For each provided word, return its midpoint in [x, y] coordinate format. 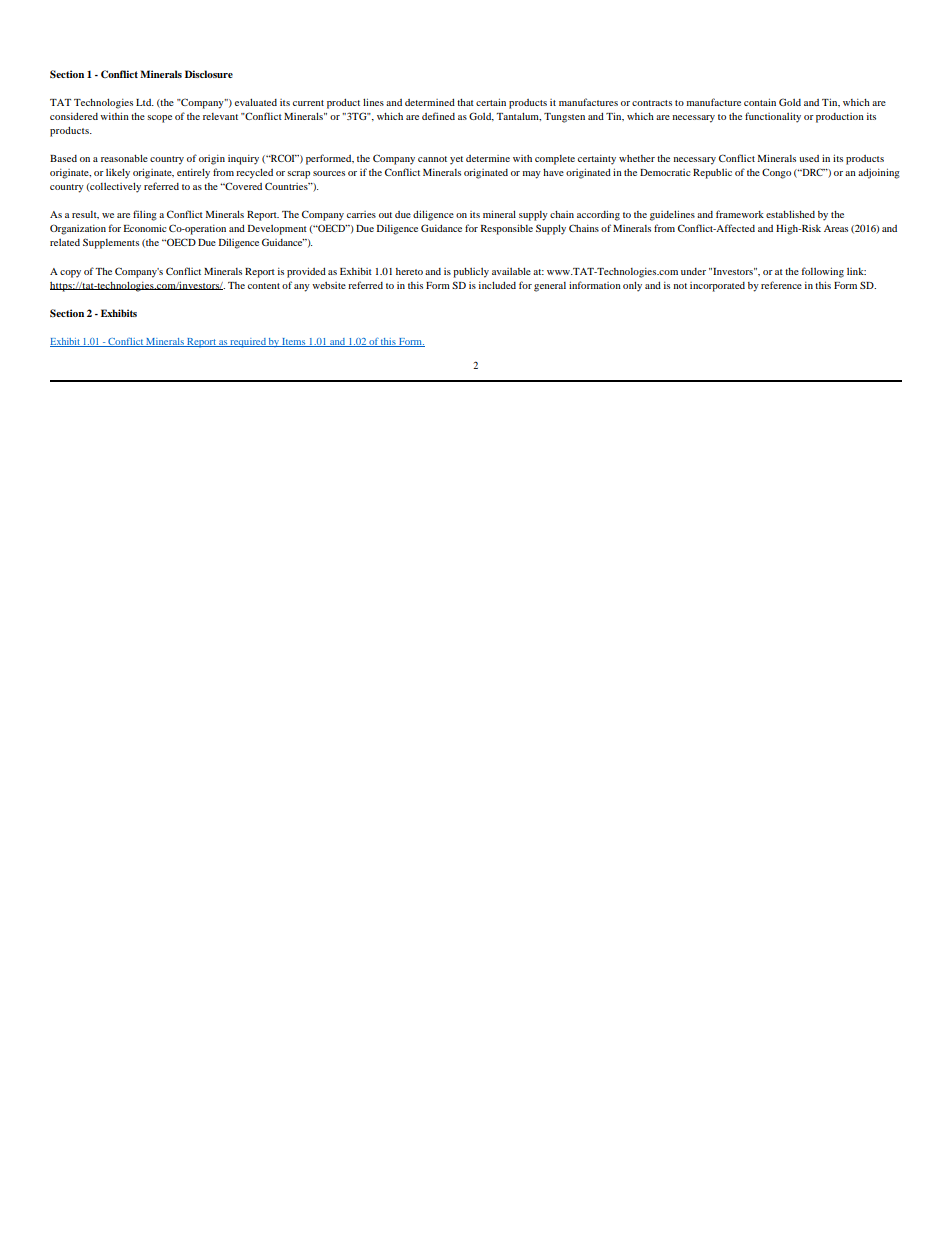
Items [294, 342]
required [248, 343]
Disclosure [209, 74]
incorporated [717, 287]
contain [760, 102]
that [465, 102]
